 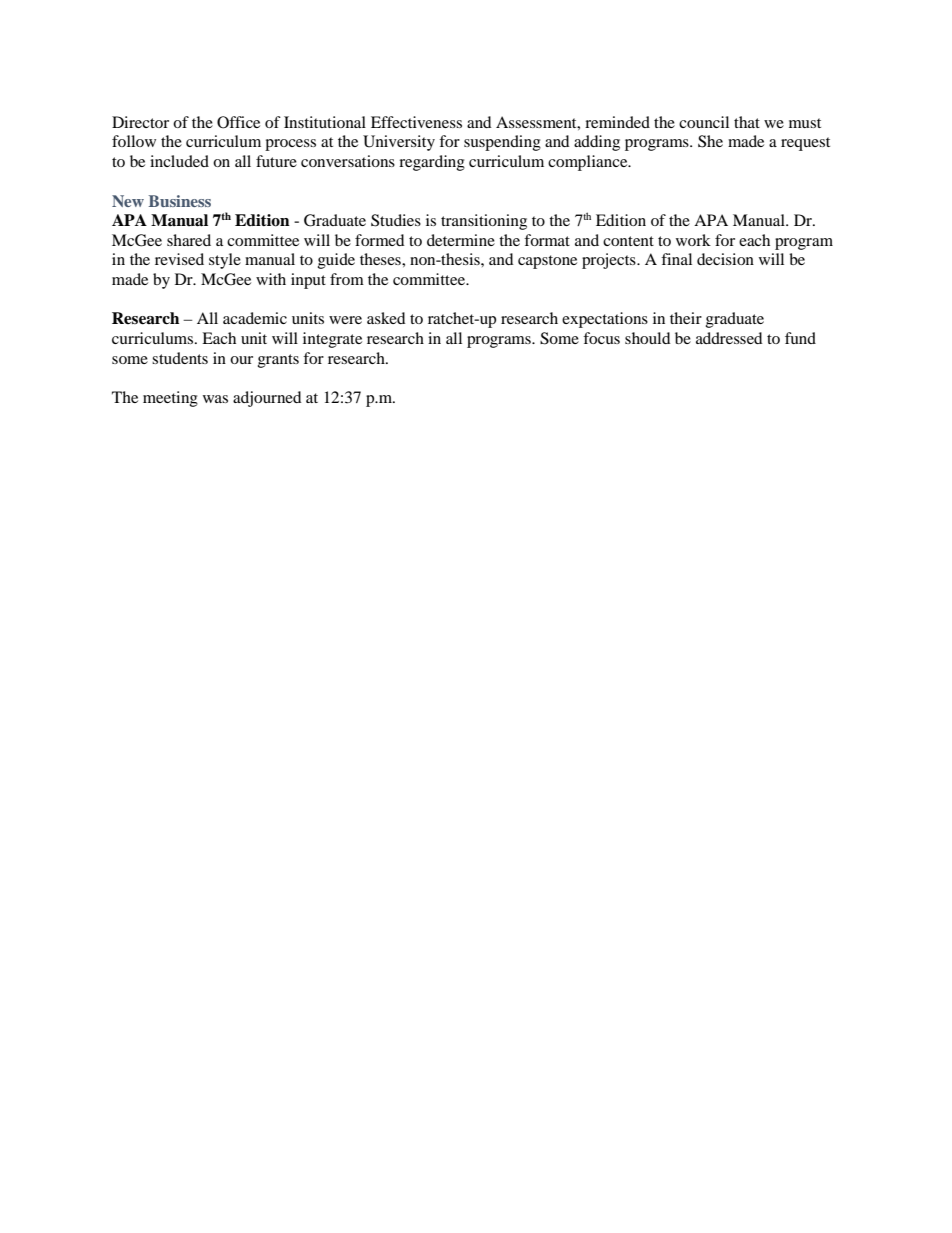 What do you see at coordinates (215, 399) in the screenshot?
I see `was` at bounding box center [215, 399].
